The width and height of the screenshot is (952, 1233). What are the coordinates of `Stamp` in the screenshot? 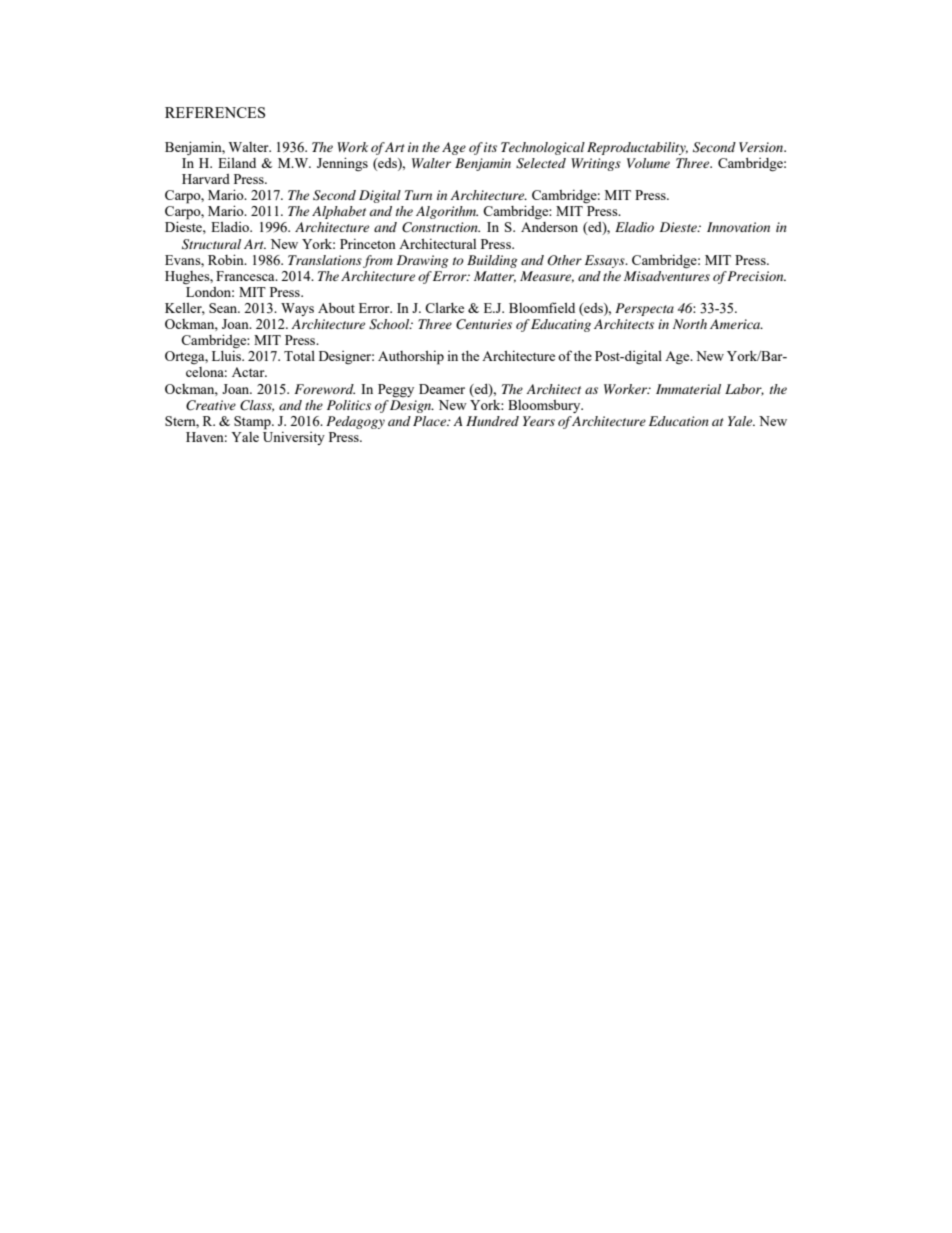 It's located at (253, 423).
